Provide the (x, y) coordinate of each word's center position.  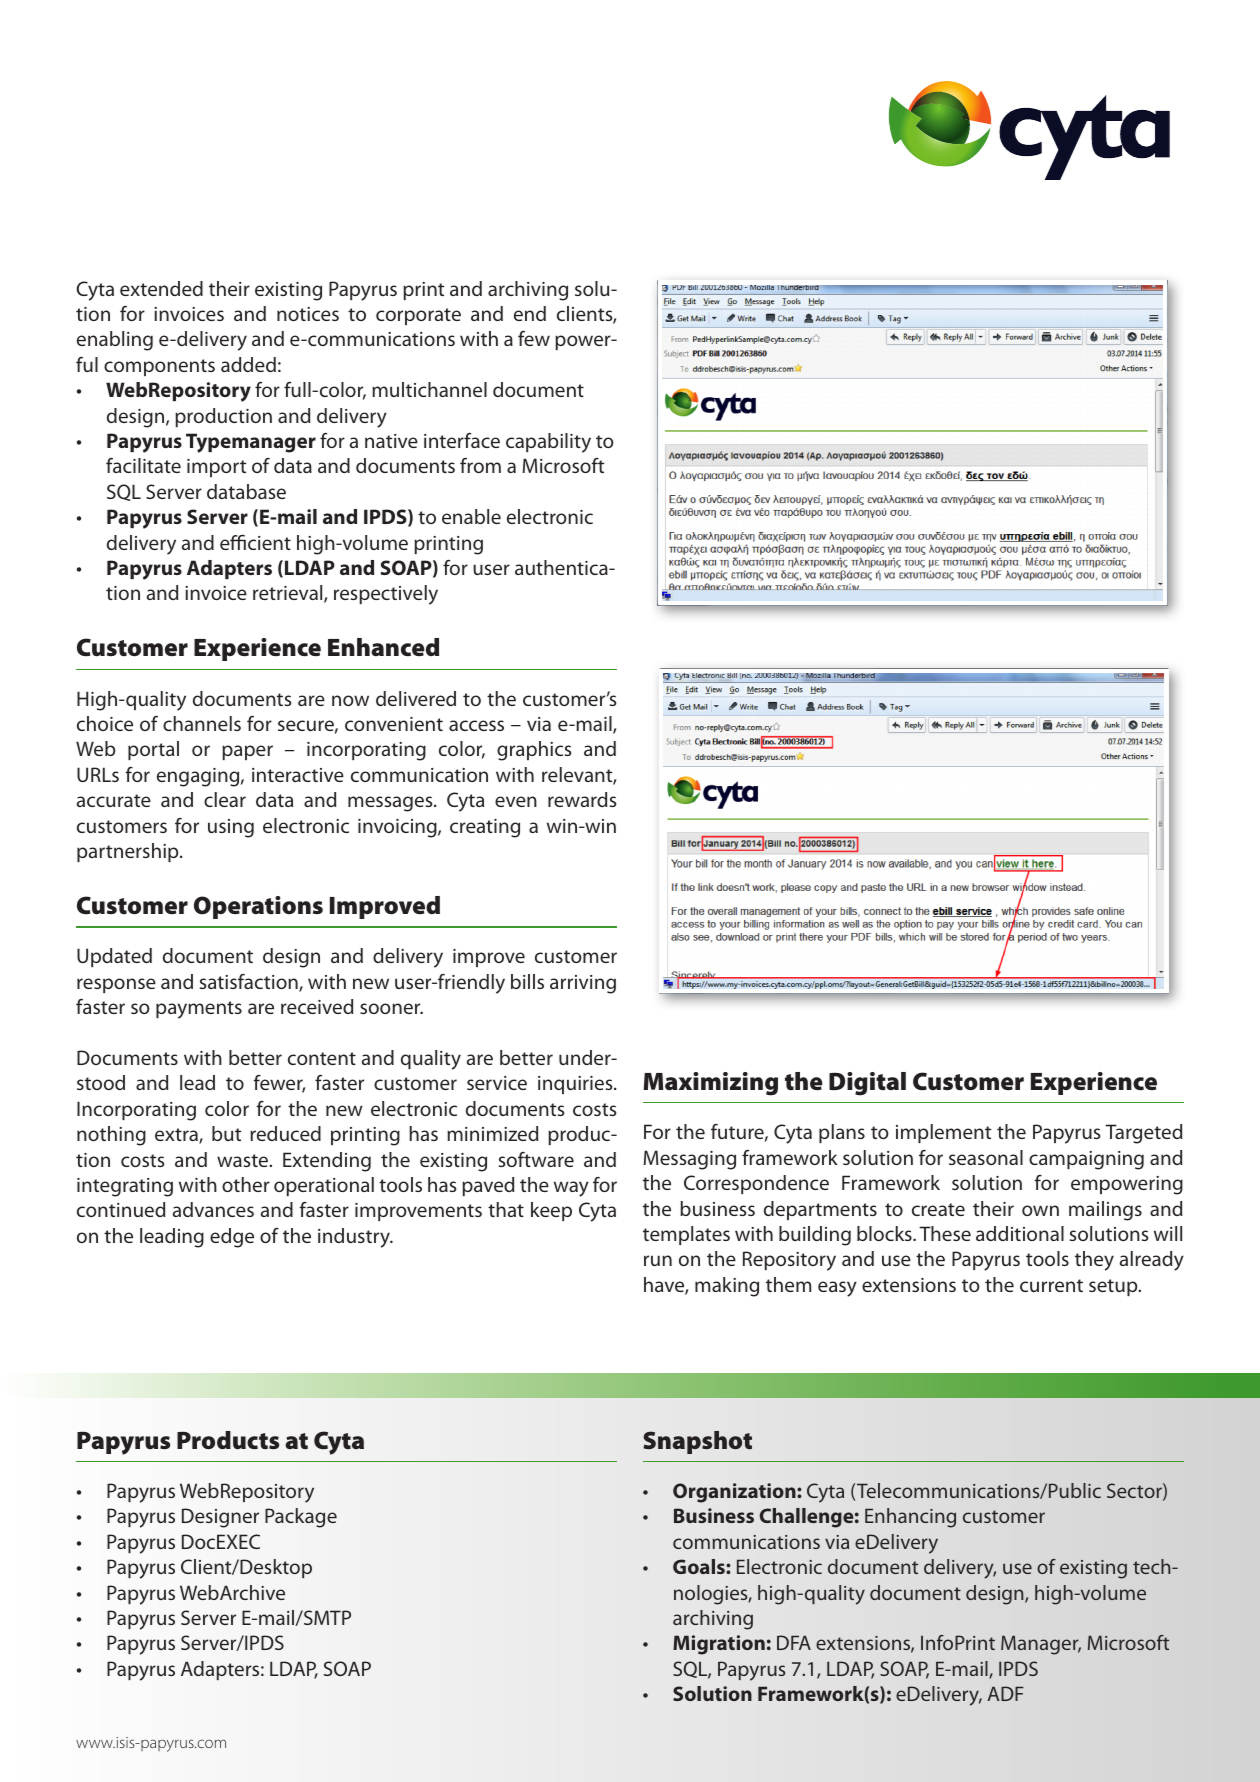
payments (199, 1010)
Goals (700, 1566)
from (480, 465)
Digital (867, 1084)
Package (301, 1518)
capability (548, 443)
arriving (583, 984)
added (248, 364)
